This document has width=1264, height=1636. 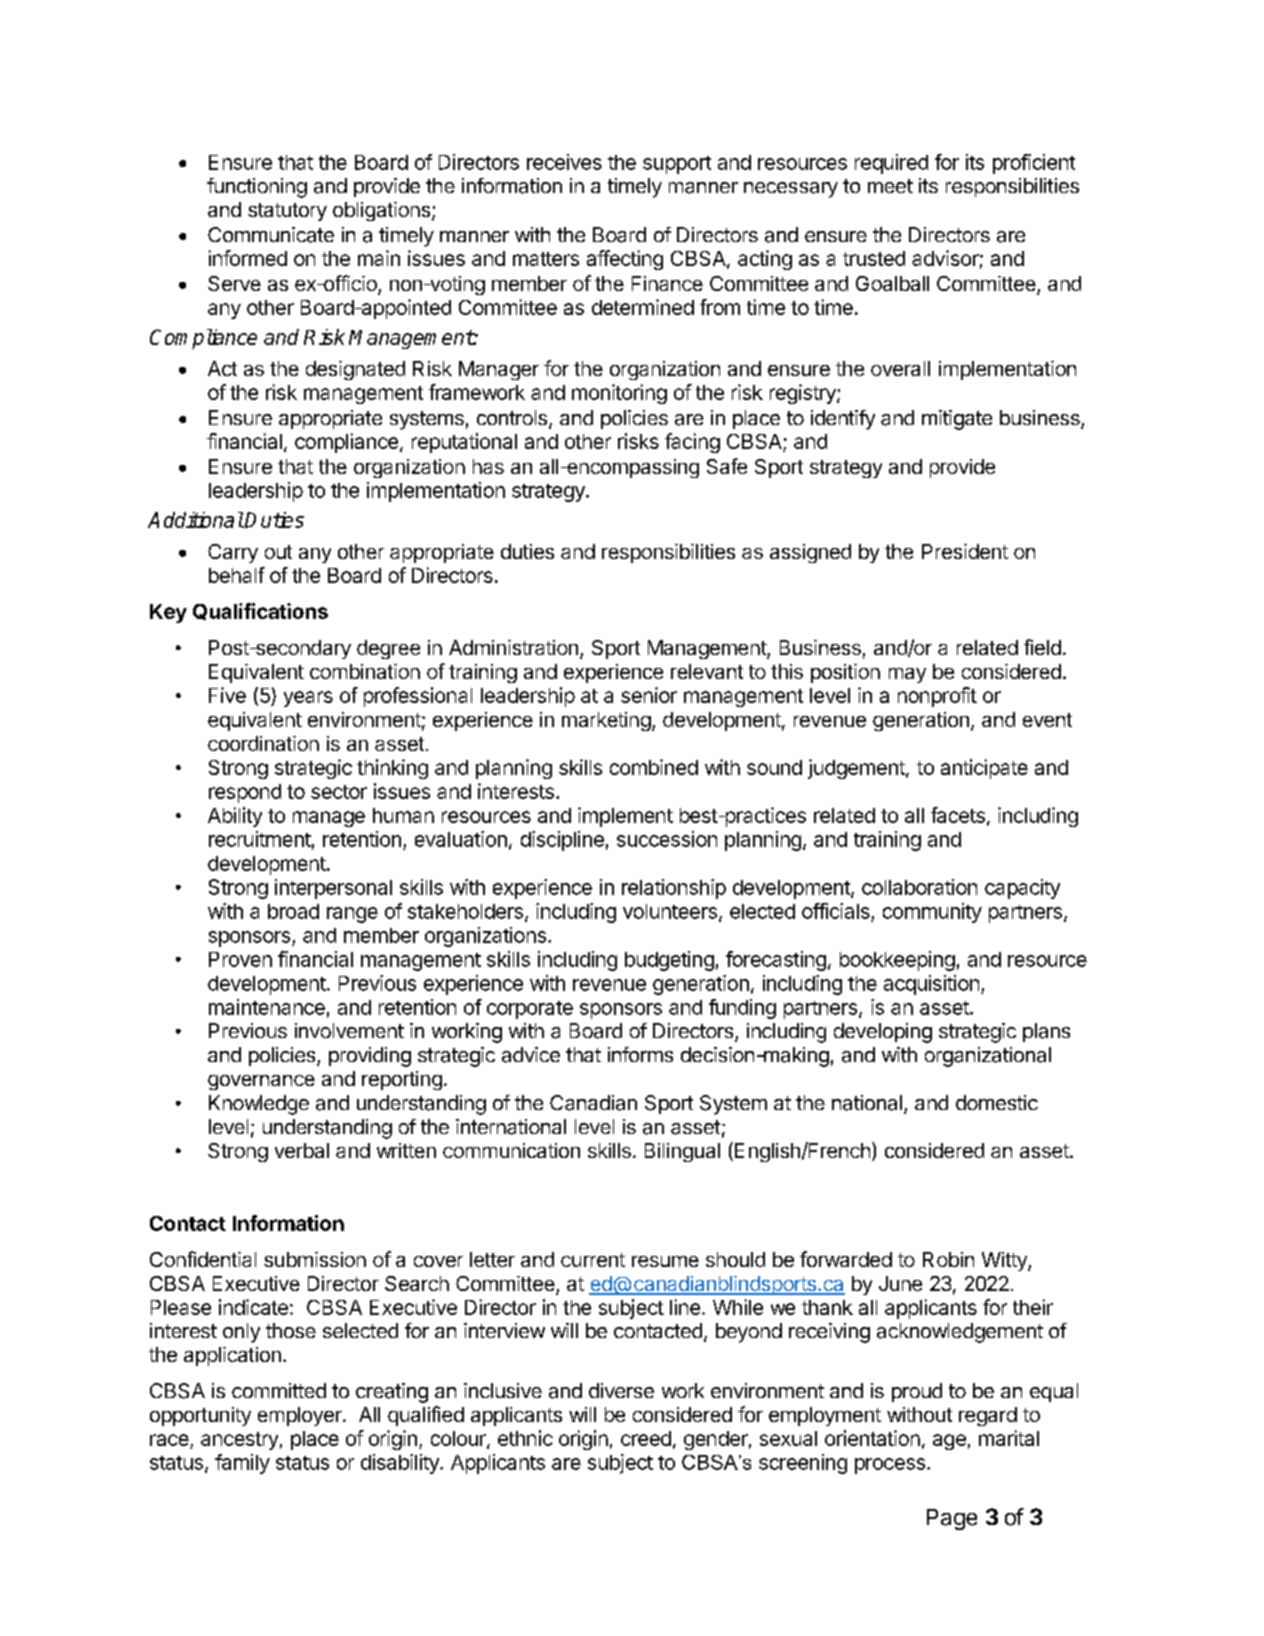 What do you see at coordinates (261, 1082) in the document?
I see `governance` at bounding box center [261, 1082].
